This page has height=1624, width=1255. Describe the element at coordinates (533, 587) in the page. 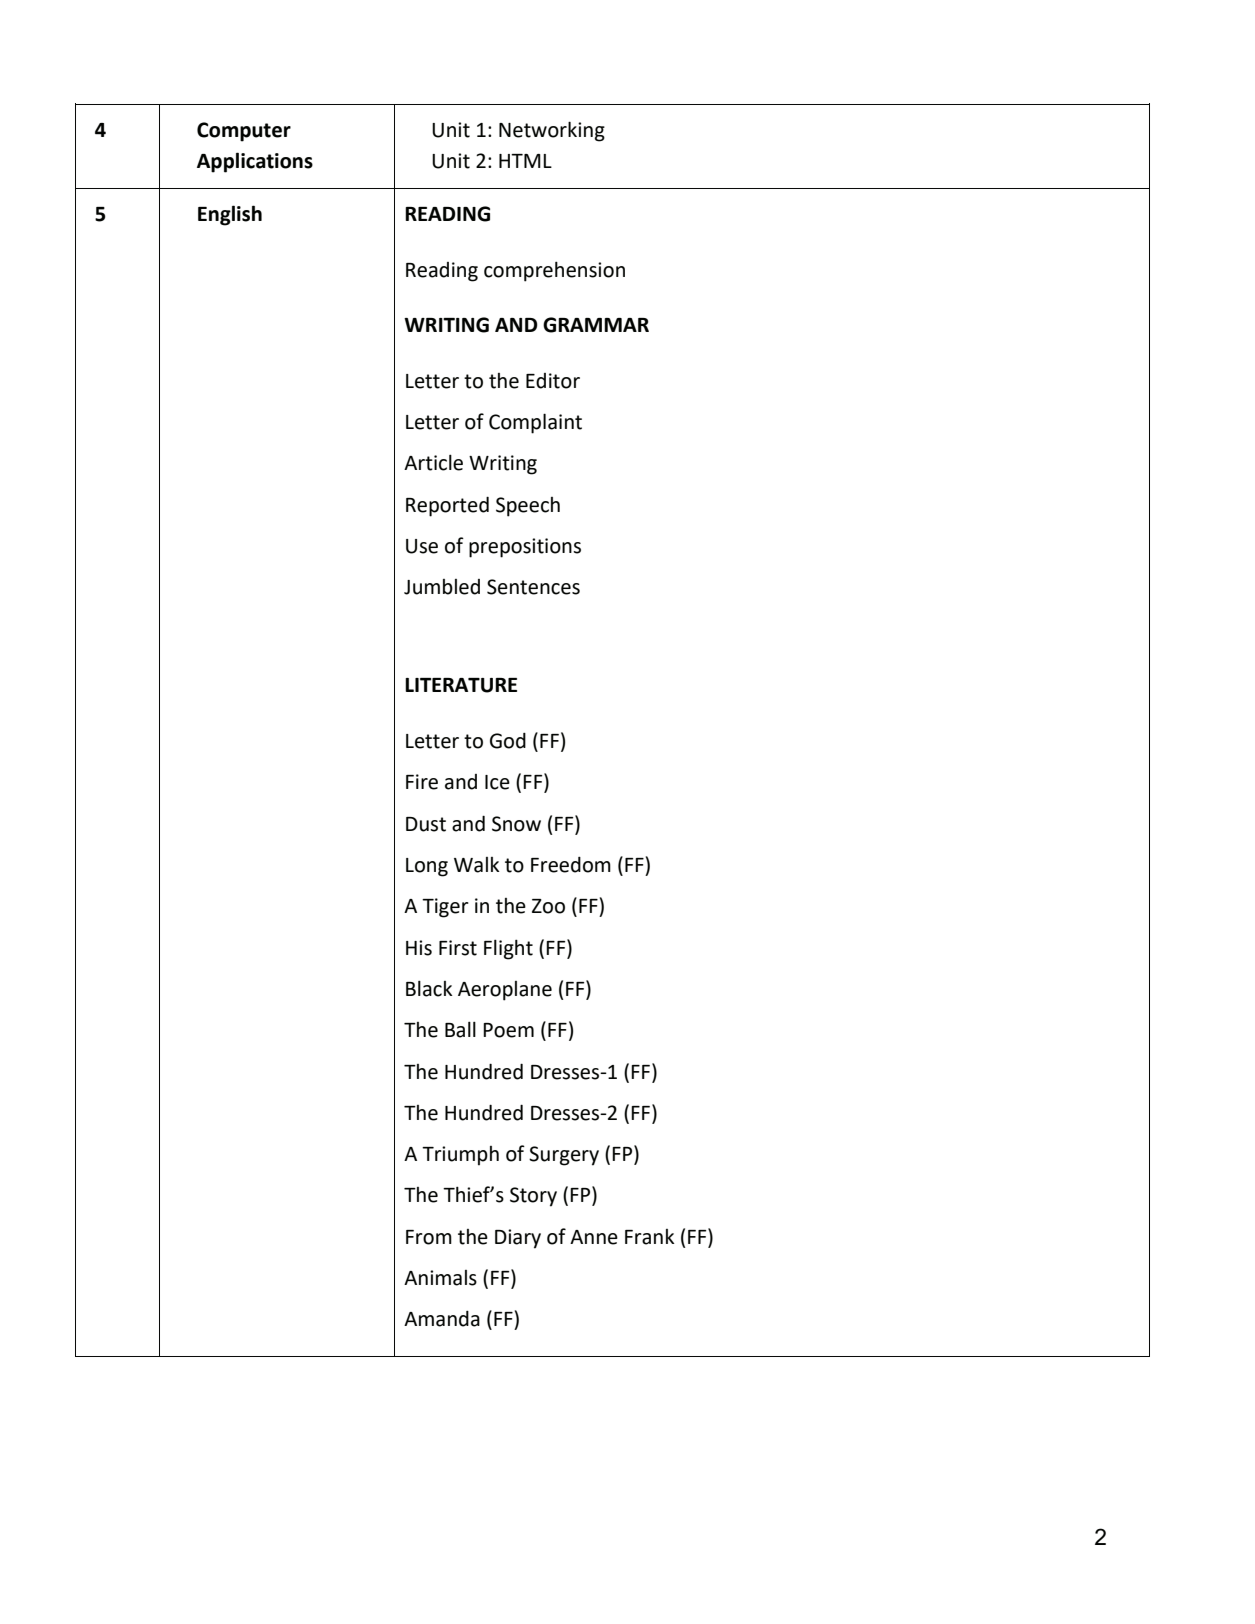

I see `Sentences` at that location.
